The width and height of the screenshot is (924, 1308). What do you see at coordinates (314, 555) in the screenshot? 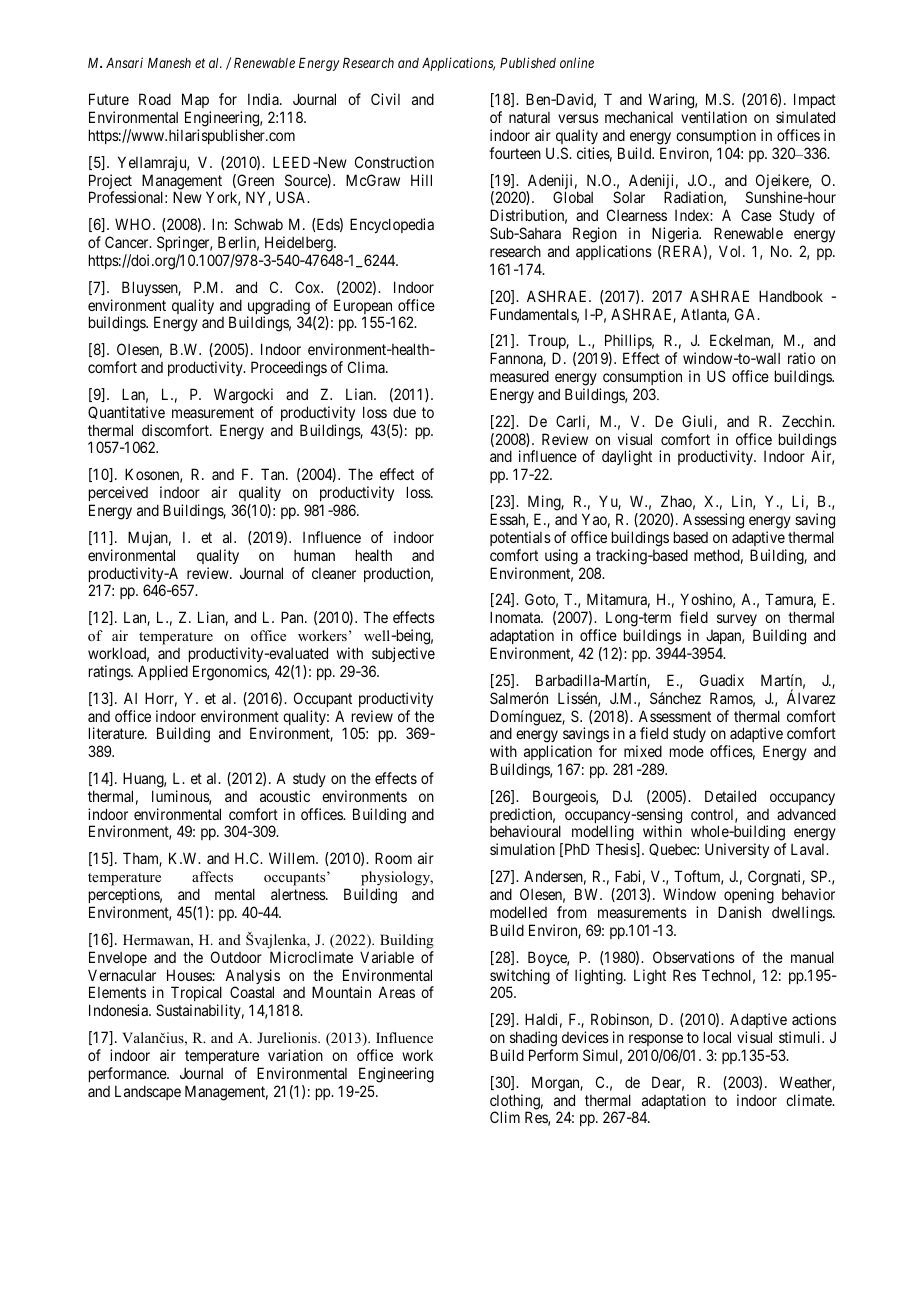
I see `human` at bounding box center [314, 555].
